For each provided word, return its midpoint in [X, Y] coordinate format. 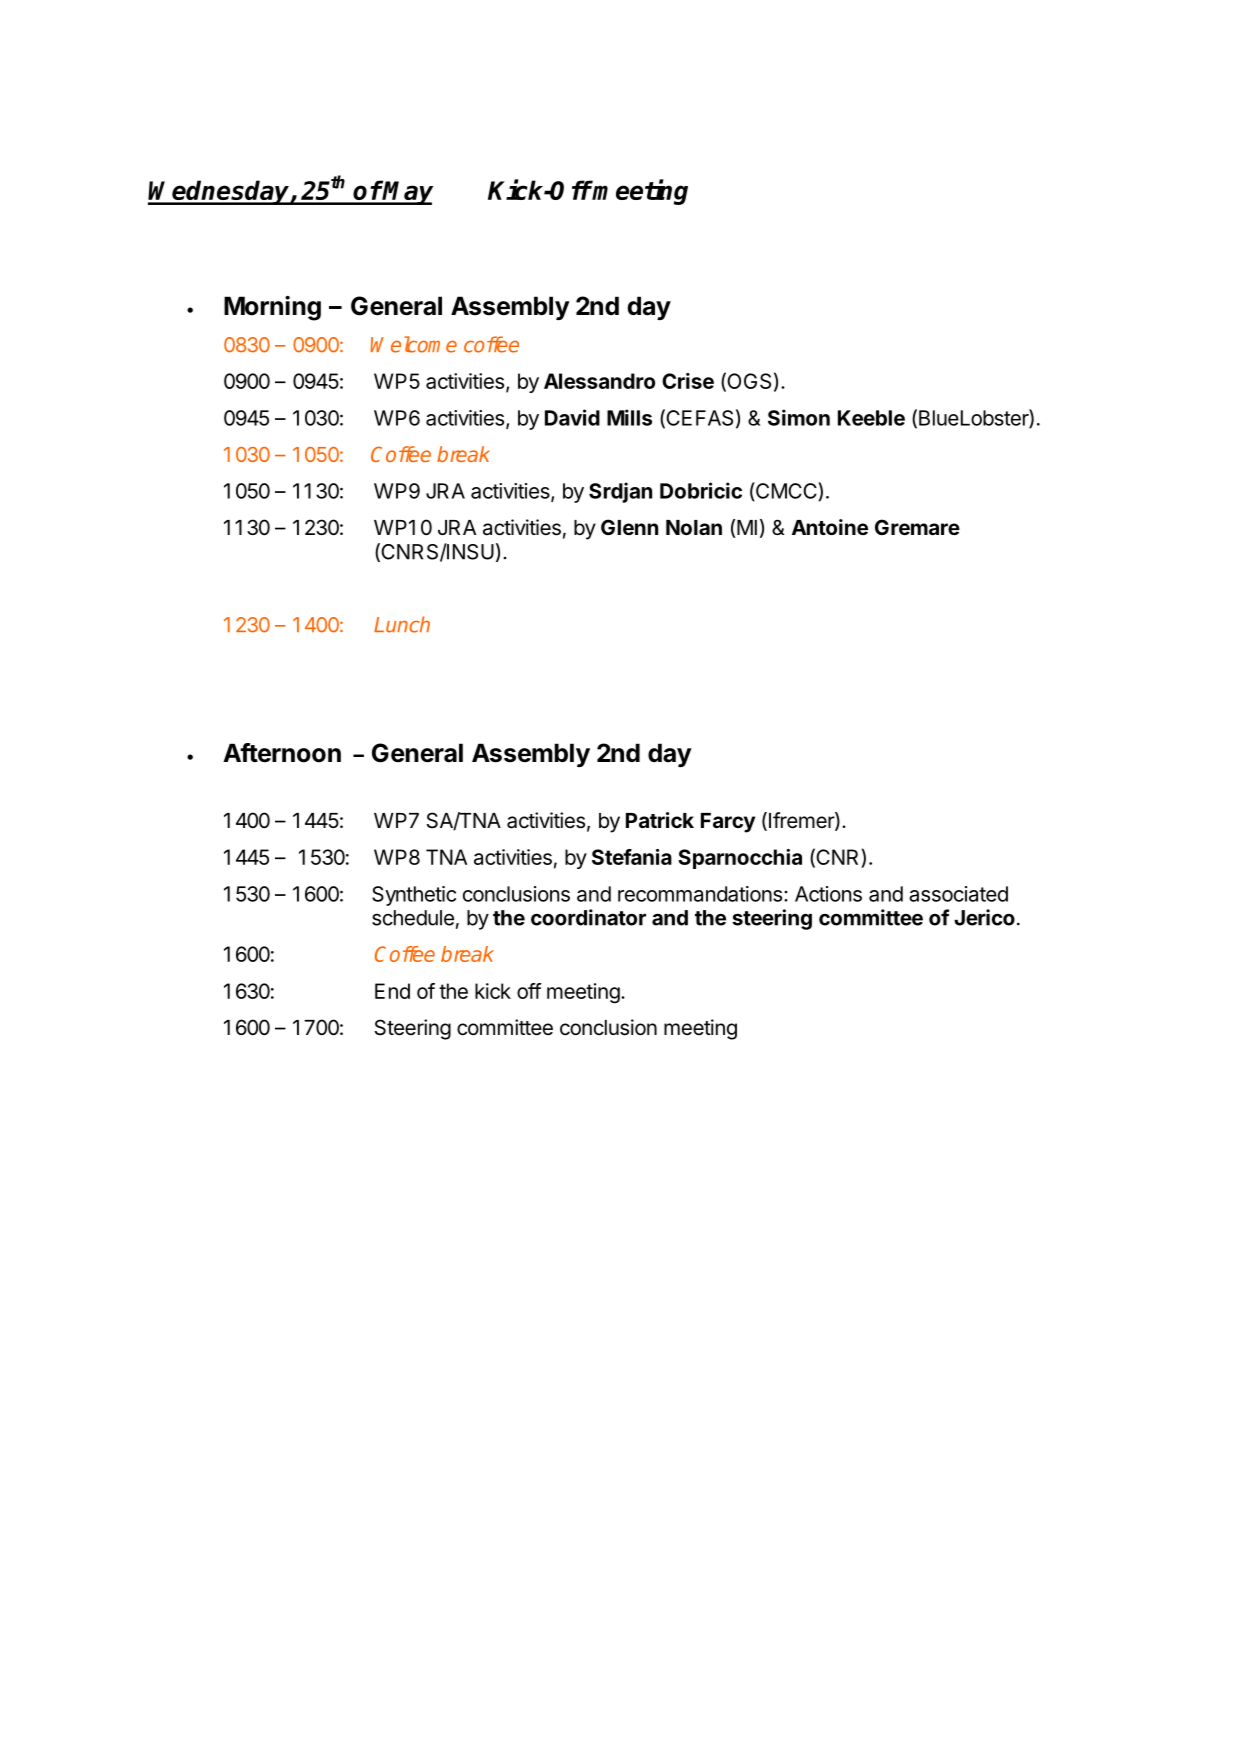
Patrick [660, 820]
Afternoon [282, 753]
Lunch [402, 624]
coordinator [588, 917]
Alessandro [599, 381]
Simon [799, 417]
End [392, 991]
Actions [828, 894]
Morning [272, 308]
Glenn [629, 527]
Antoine [830, 527]
